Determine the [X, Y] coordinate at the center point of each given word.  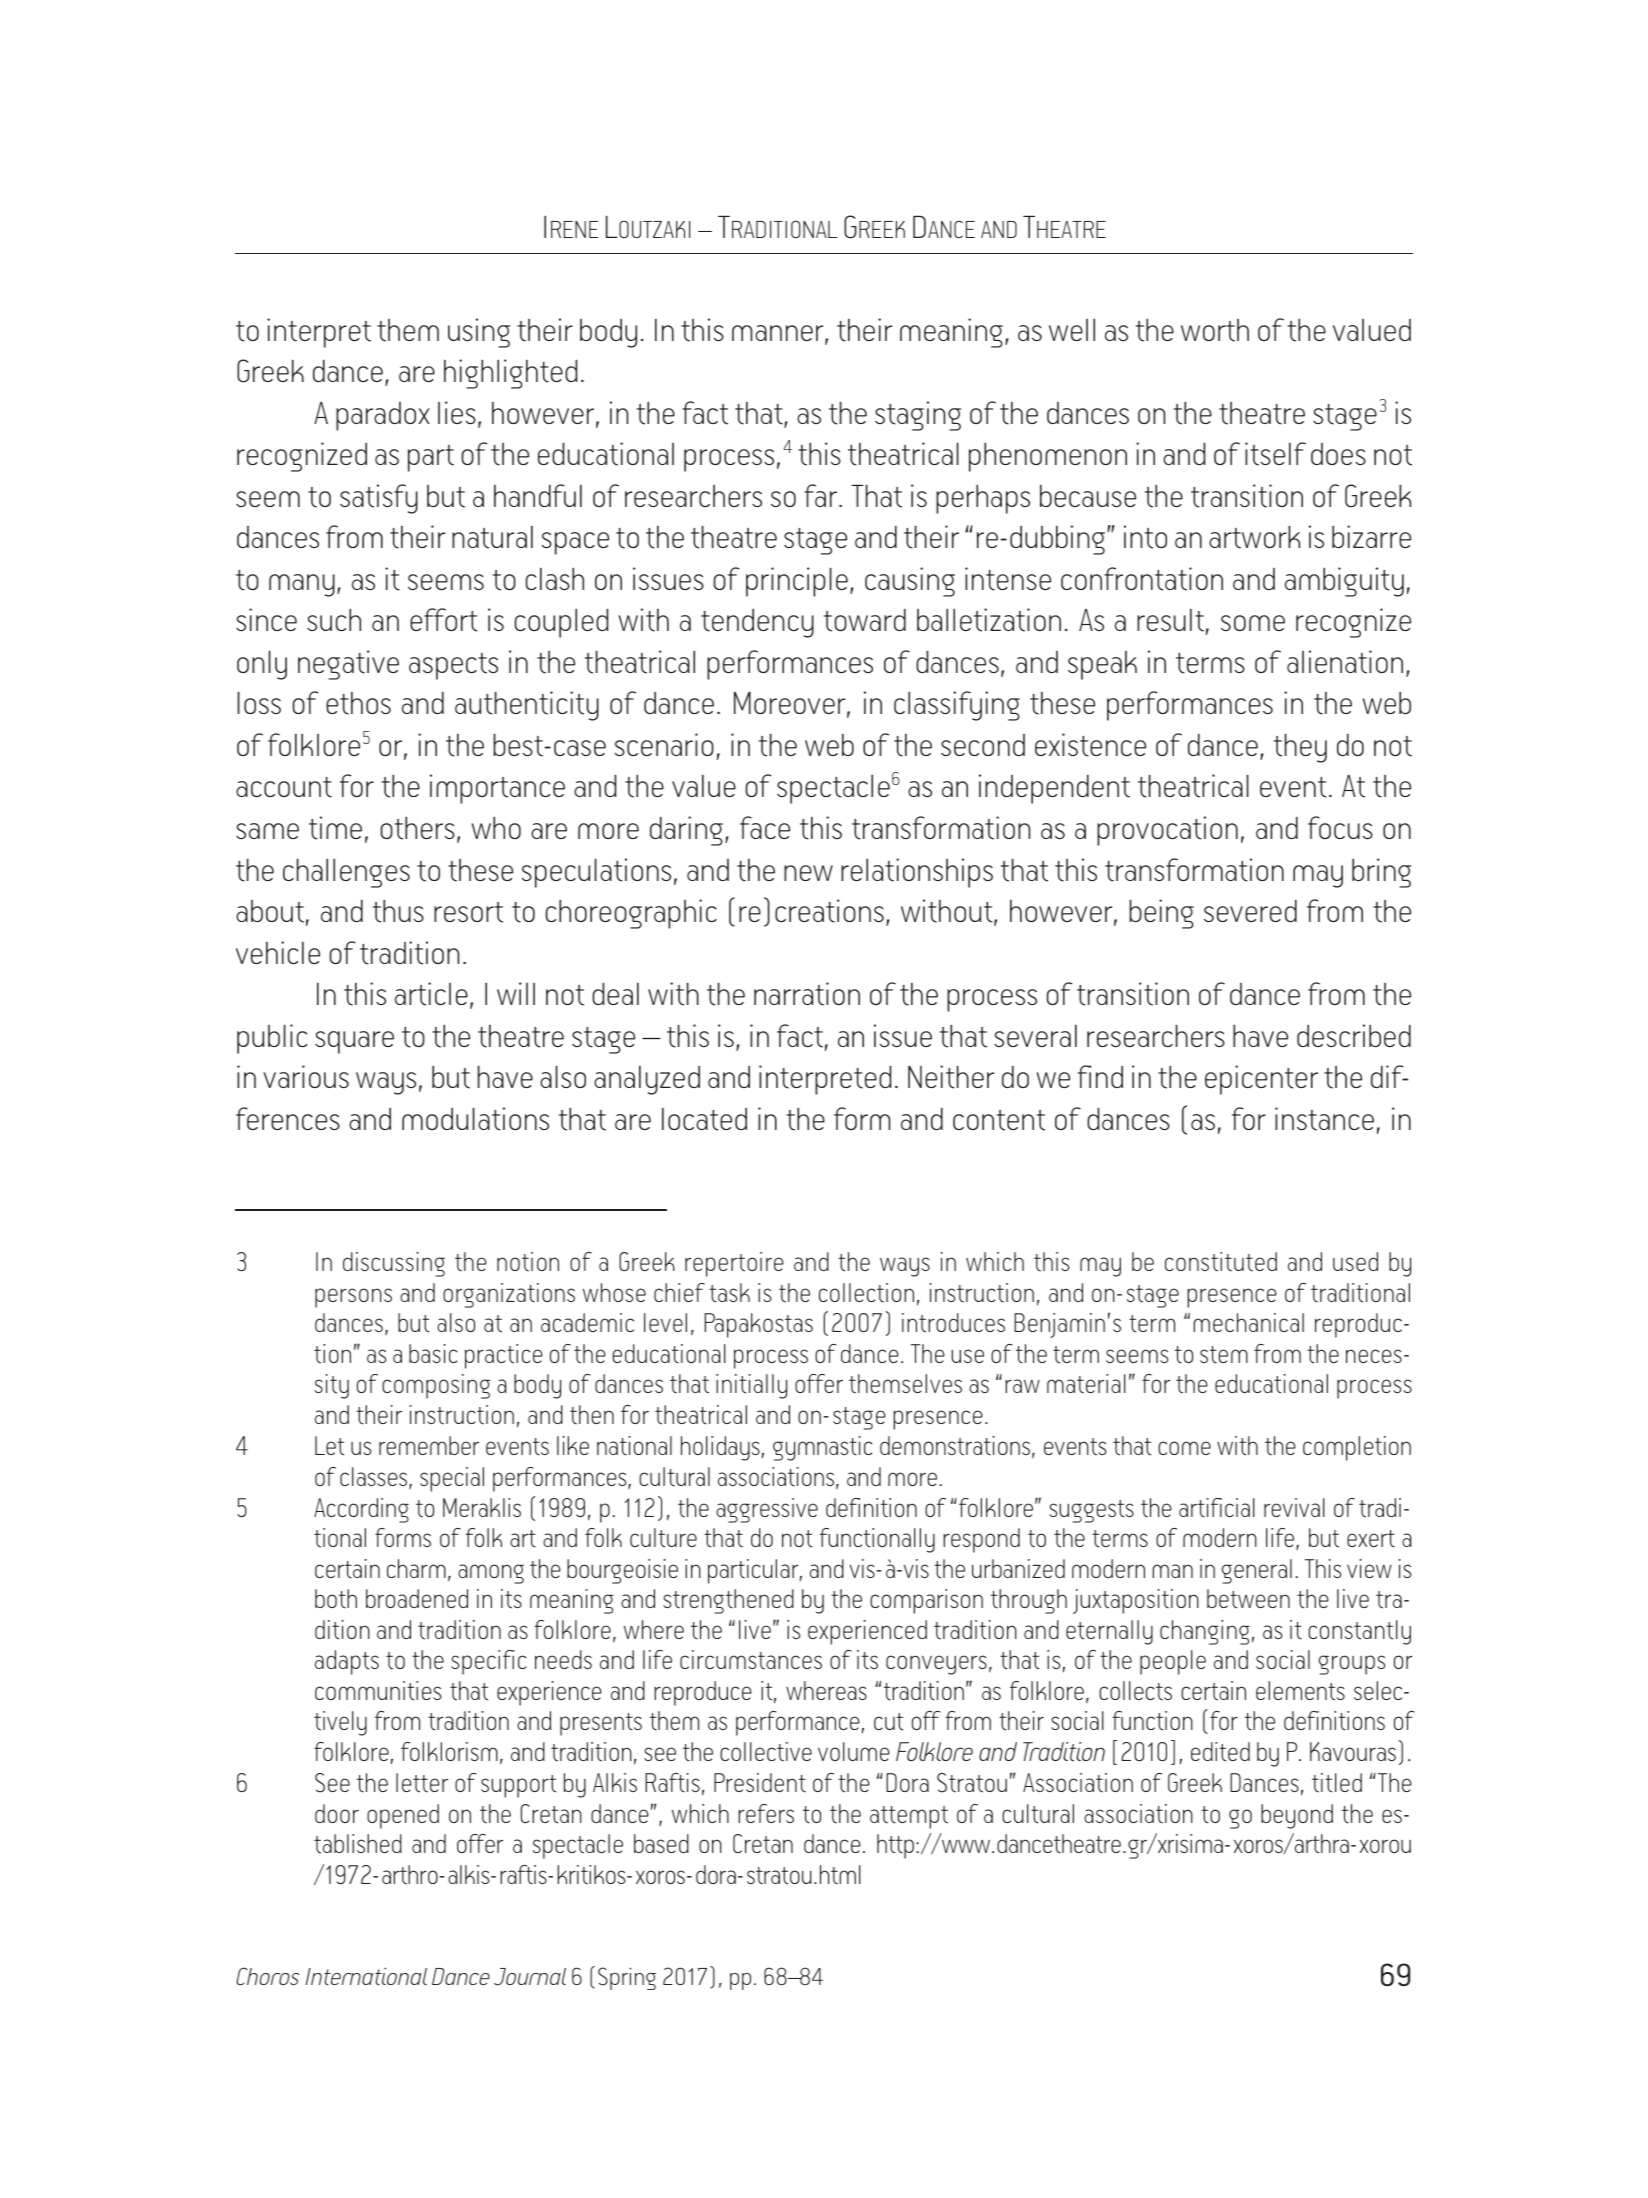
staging [918, 416]
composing [436, 1386]
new [808, 873]
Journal [530, 1977]
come [1184, 1448]
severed [1250, 911]
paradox [383, 416]
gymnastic [823, 1448]
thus [398, 911]
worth [1215, 330]
